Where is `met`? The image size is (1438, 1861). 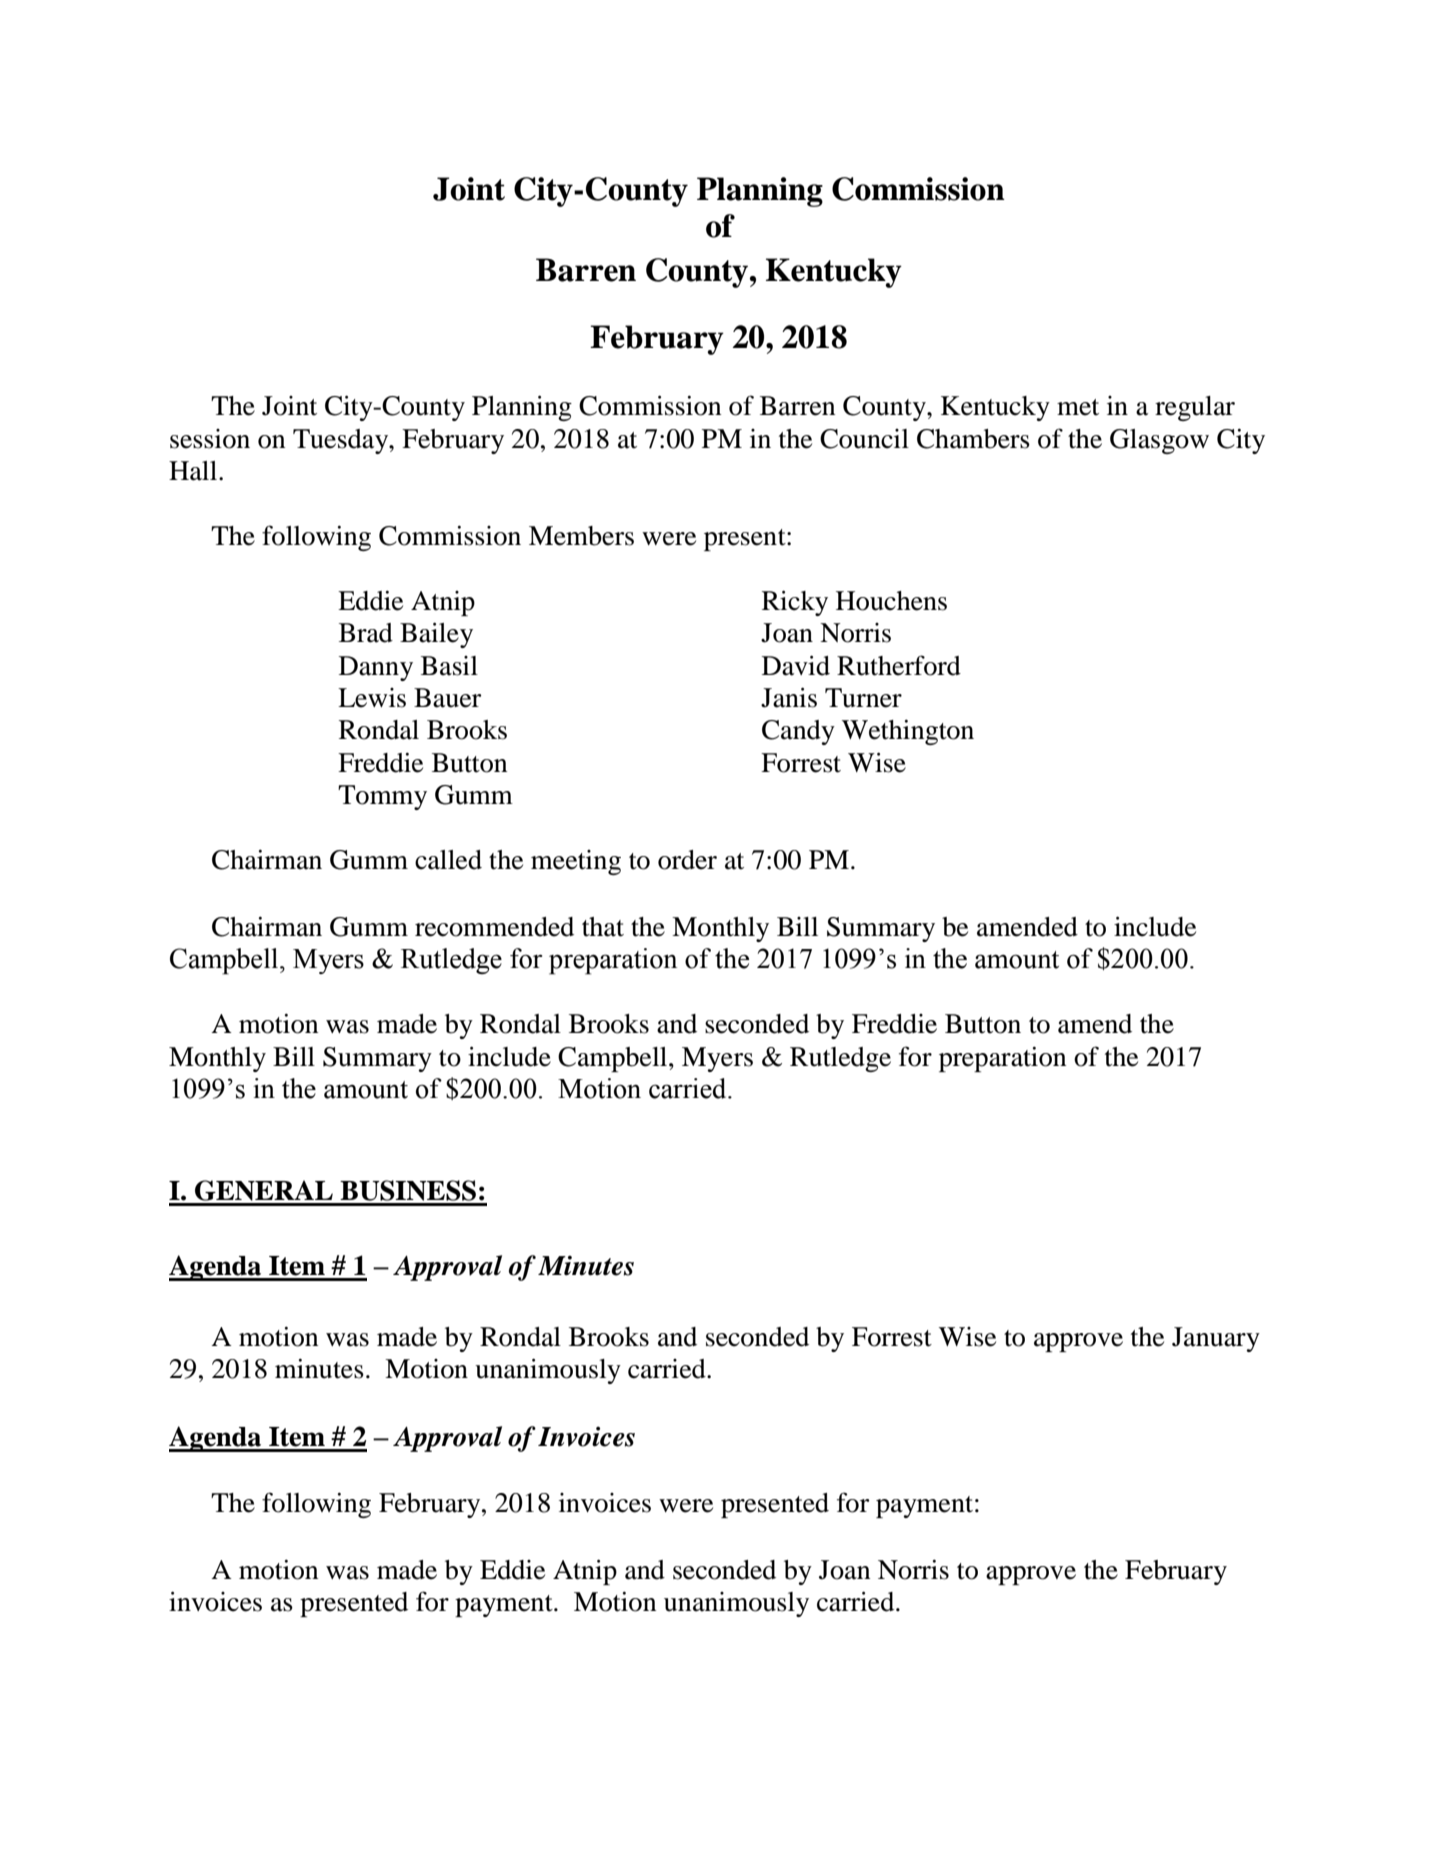 met is located at coordinates (1078, 407).
